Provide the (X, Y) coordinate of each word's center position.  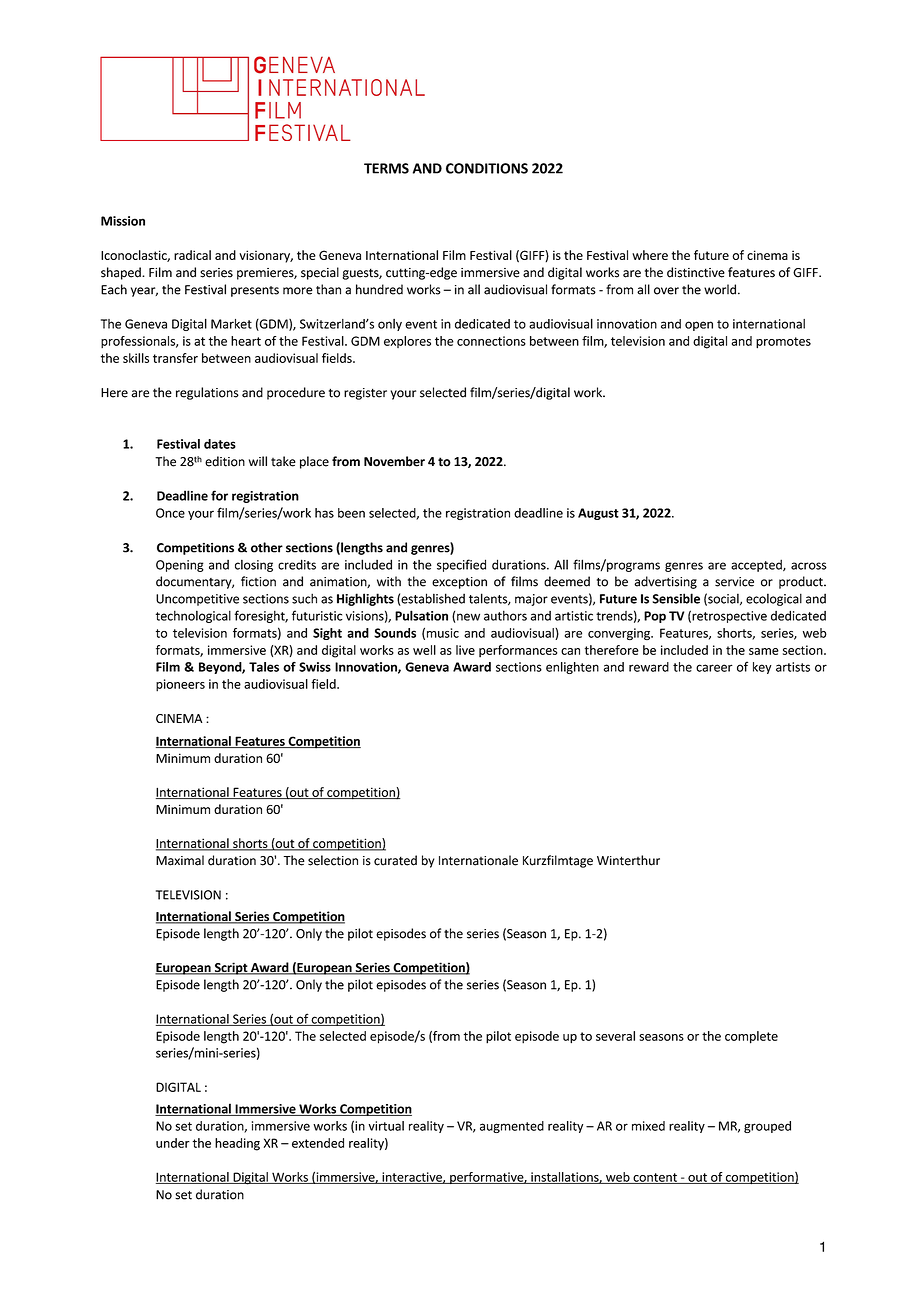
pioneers (180, 685)
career (714, 668)
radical (192, 255)
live (465, 650)
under (173, 1143)
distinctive (696, 272)
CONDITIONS (487, 168)
